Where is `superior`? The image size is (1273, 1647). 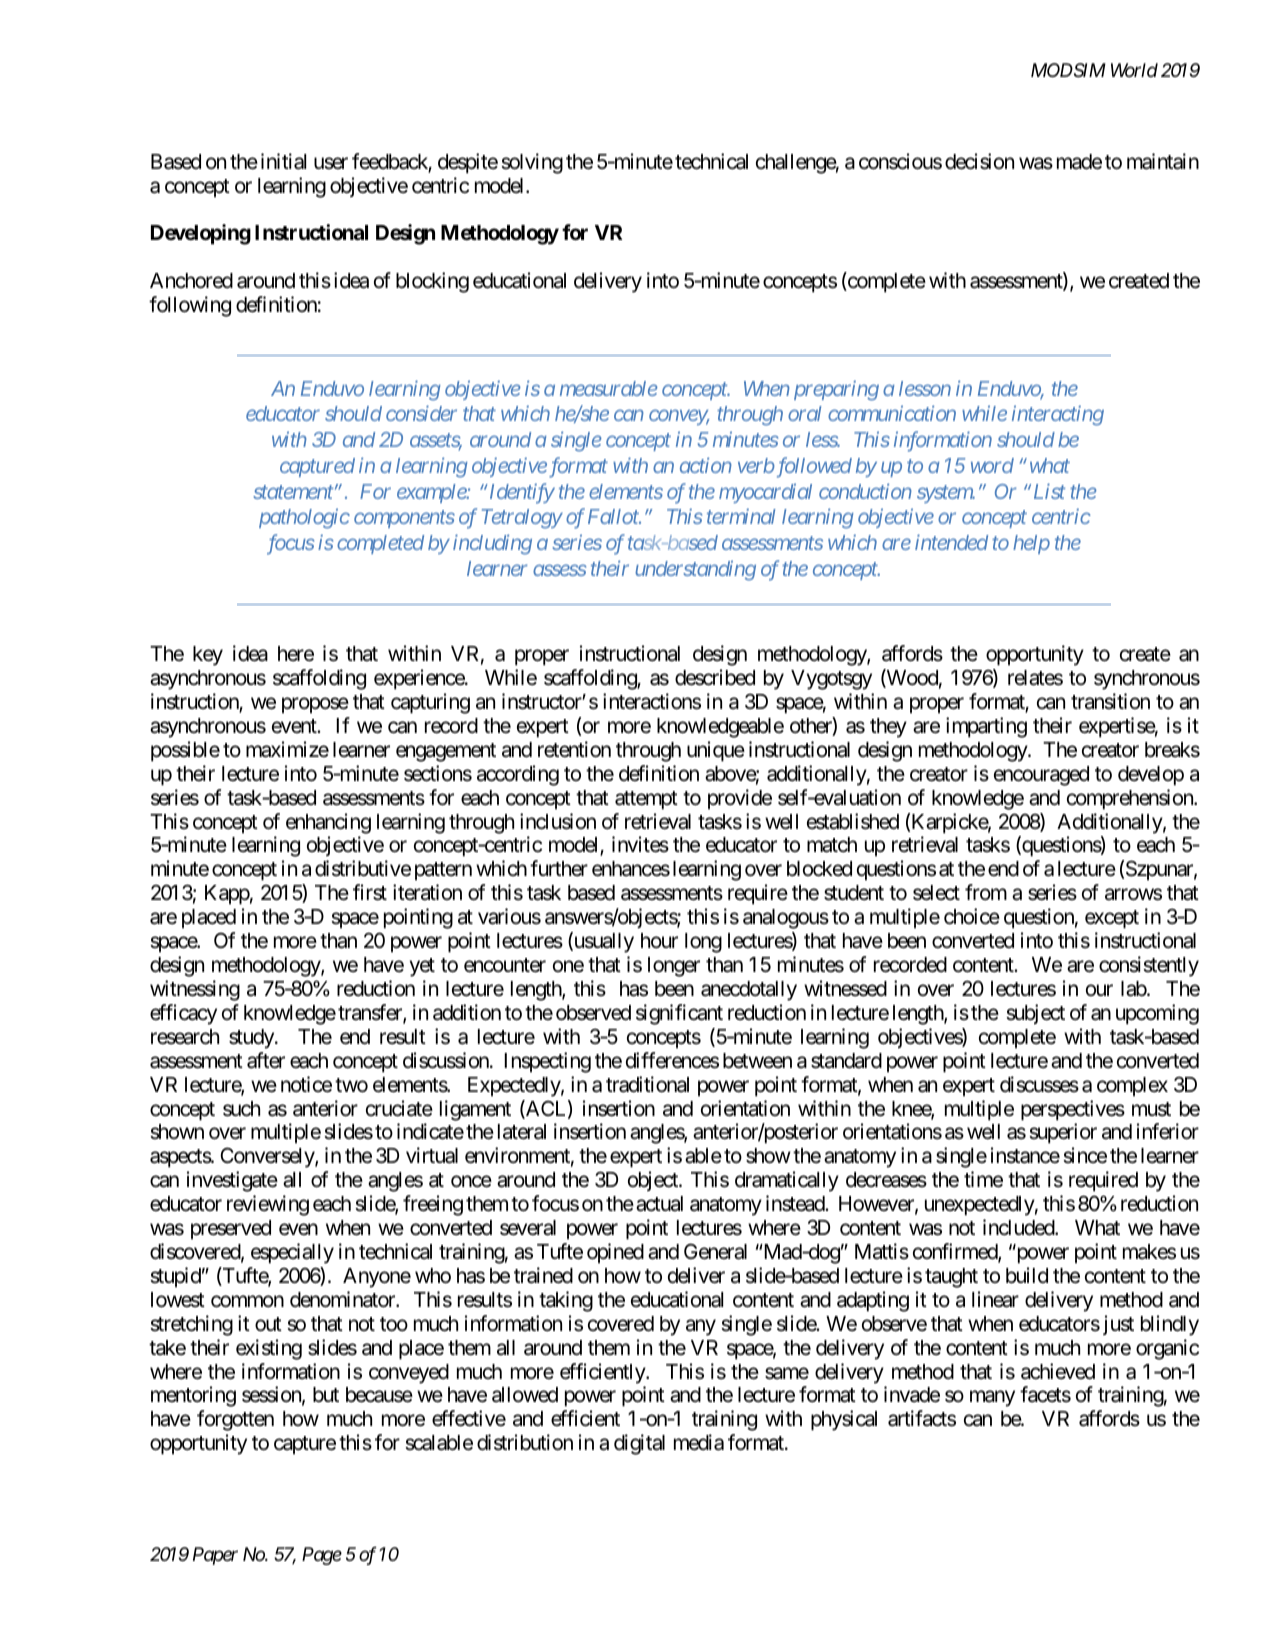 superior is located at coordinates (1063, 1133).
